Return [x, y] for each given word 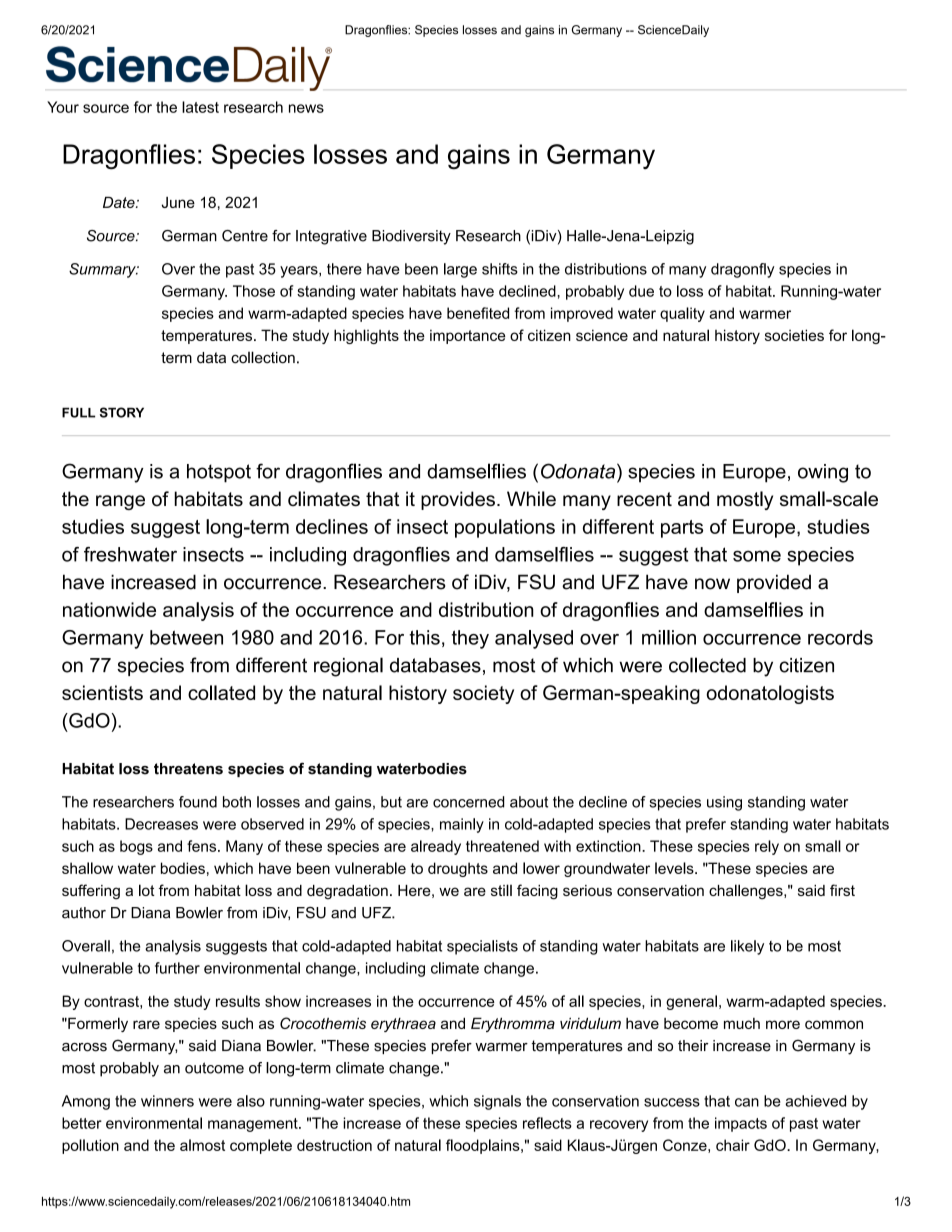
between [186, 637]
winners [167, 1101]
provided [774, 583]
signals [497, 1102]
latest [200, 107]
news [306, 108]
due [641, 291]
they [470, 639]
